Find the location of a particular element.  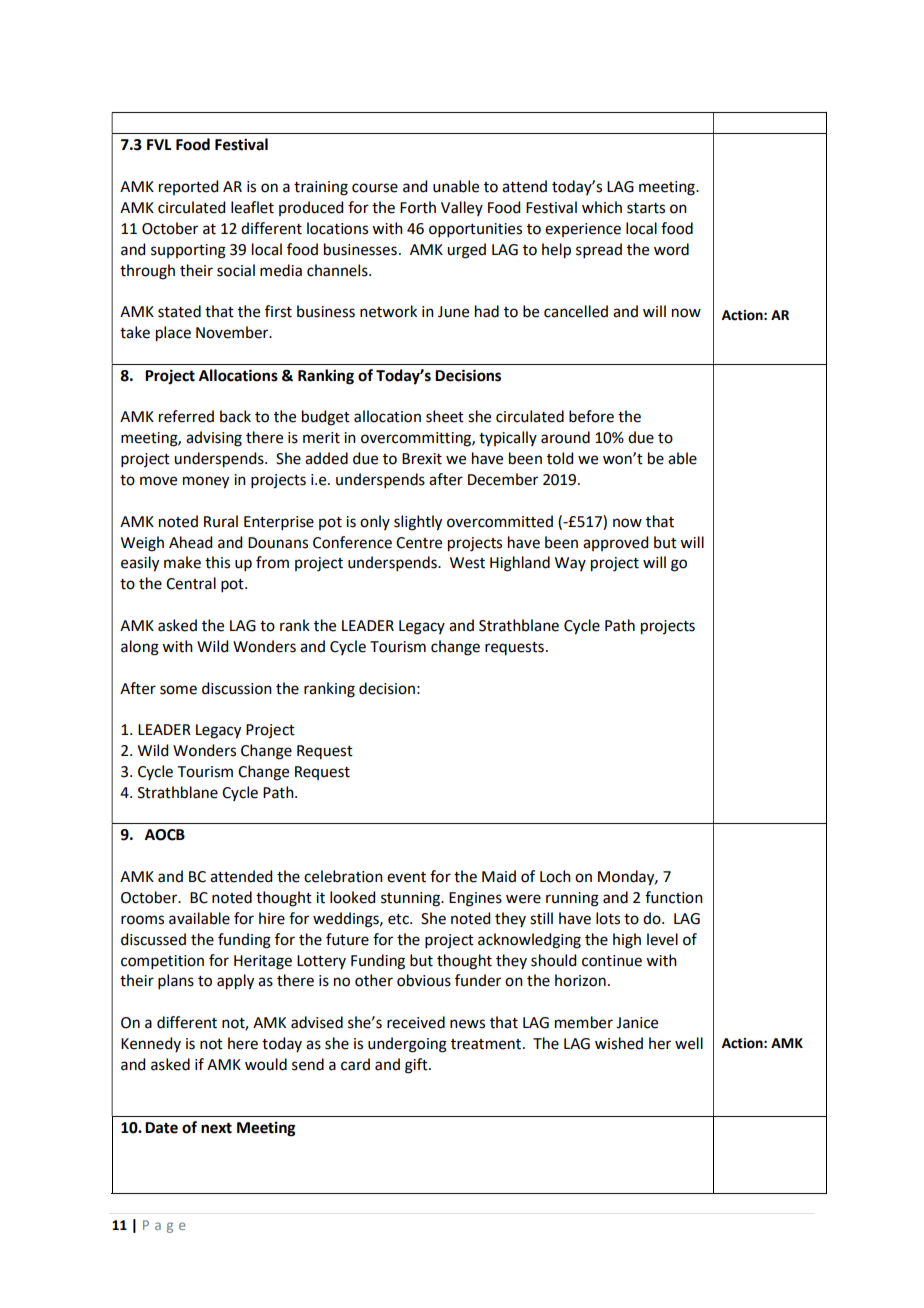

discussed is located at coordinates (153, 939).
